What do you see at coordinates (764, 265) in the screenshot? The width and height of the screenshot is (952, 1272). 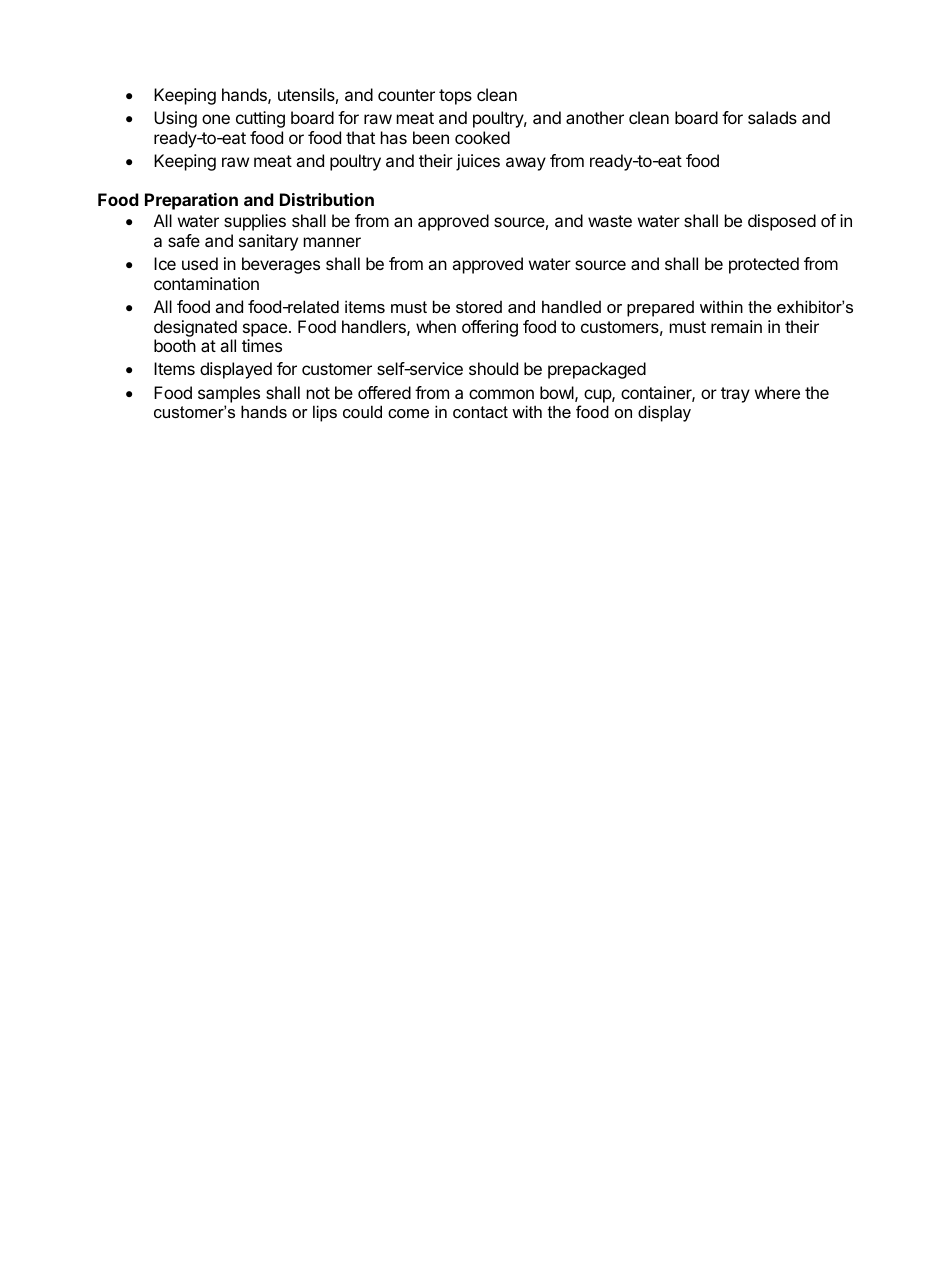 I see `protected` at bounding box center [764, 265].
